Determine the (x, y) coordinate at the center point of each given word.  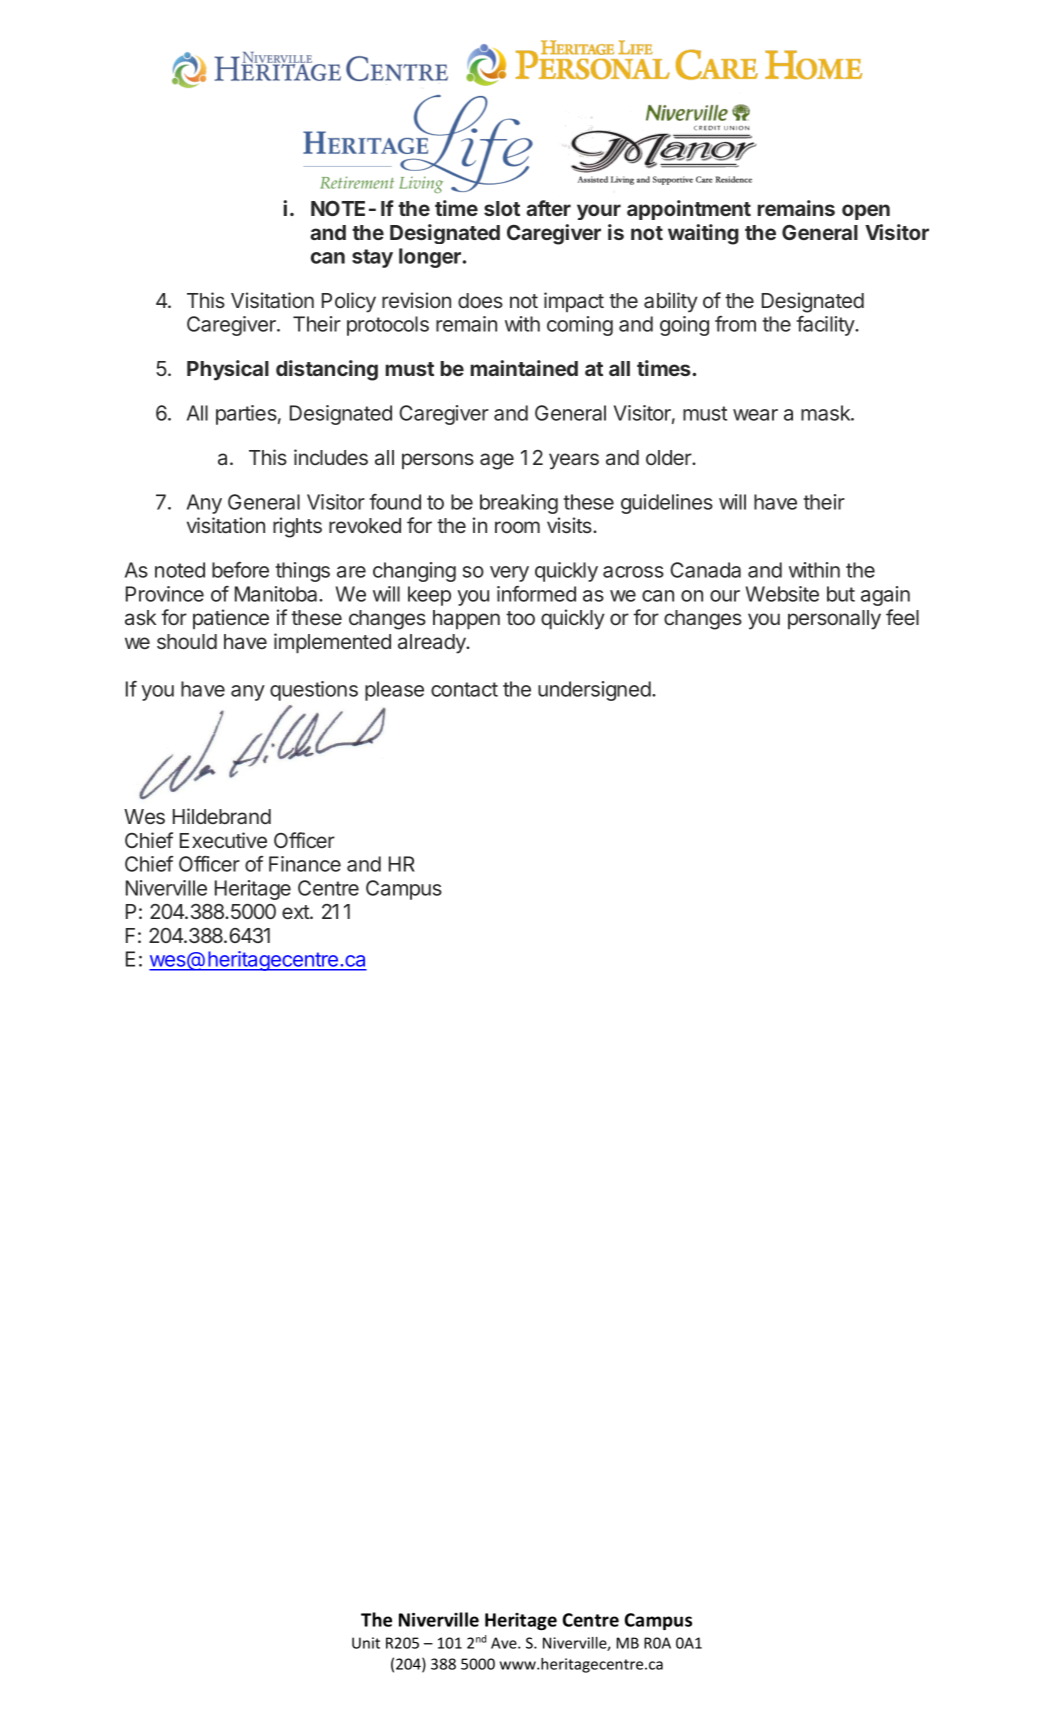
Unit (366, 1643)
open (866, 212)
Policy (349, 302)
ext (296, 912)
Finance (305, 864)
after (548, 208)
